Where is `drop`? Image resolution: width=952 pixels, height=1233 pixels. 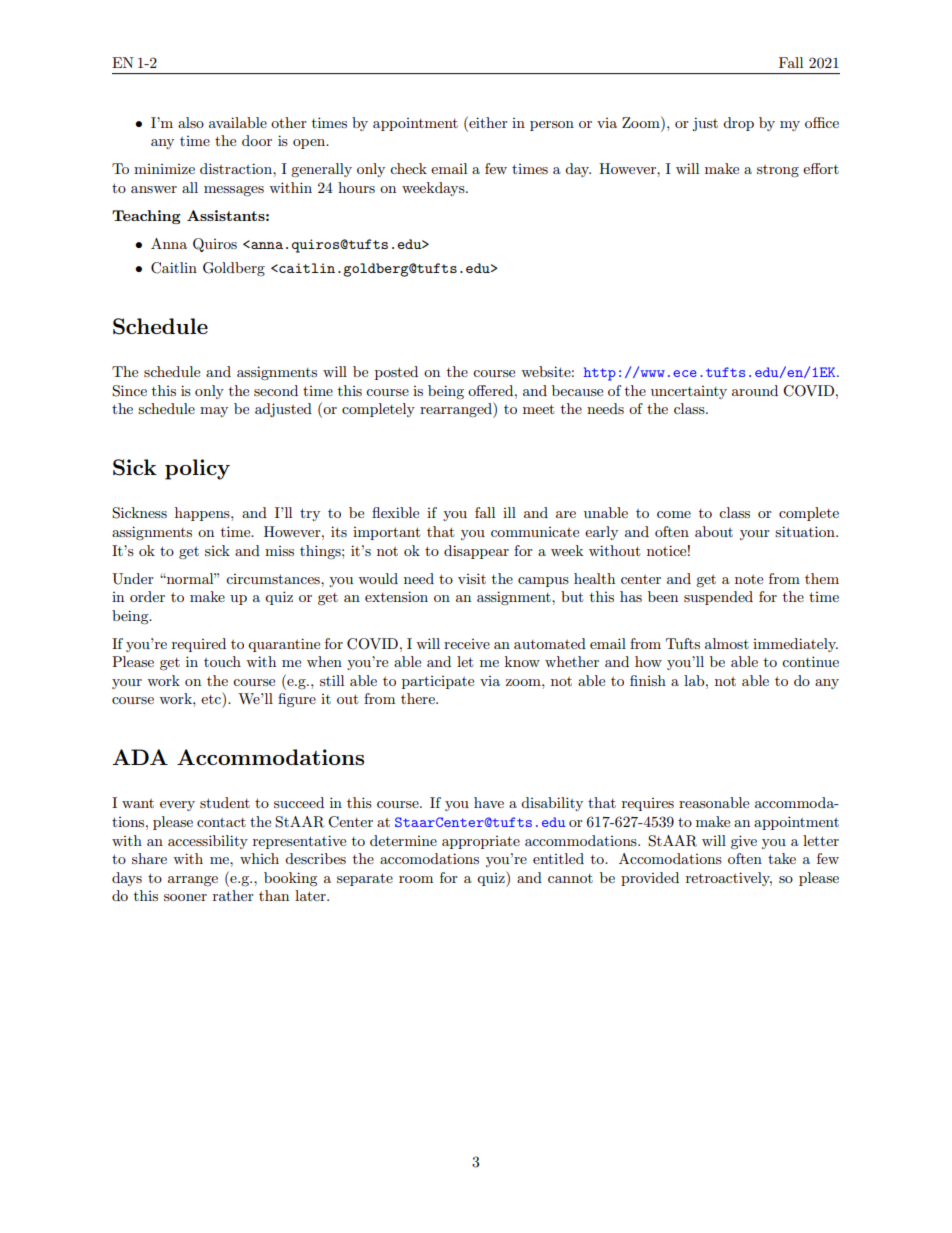 drop is located at coordinates (738, 124).
